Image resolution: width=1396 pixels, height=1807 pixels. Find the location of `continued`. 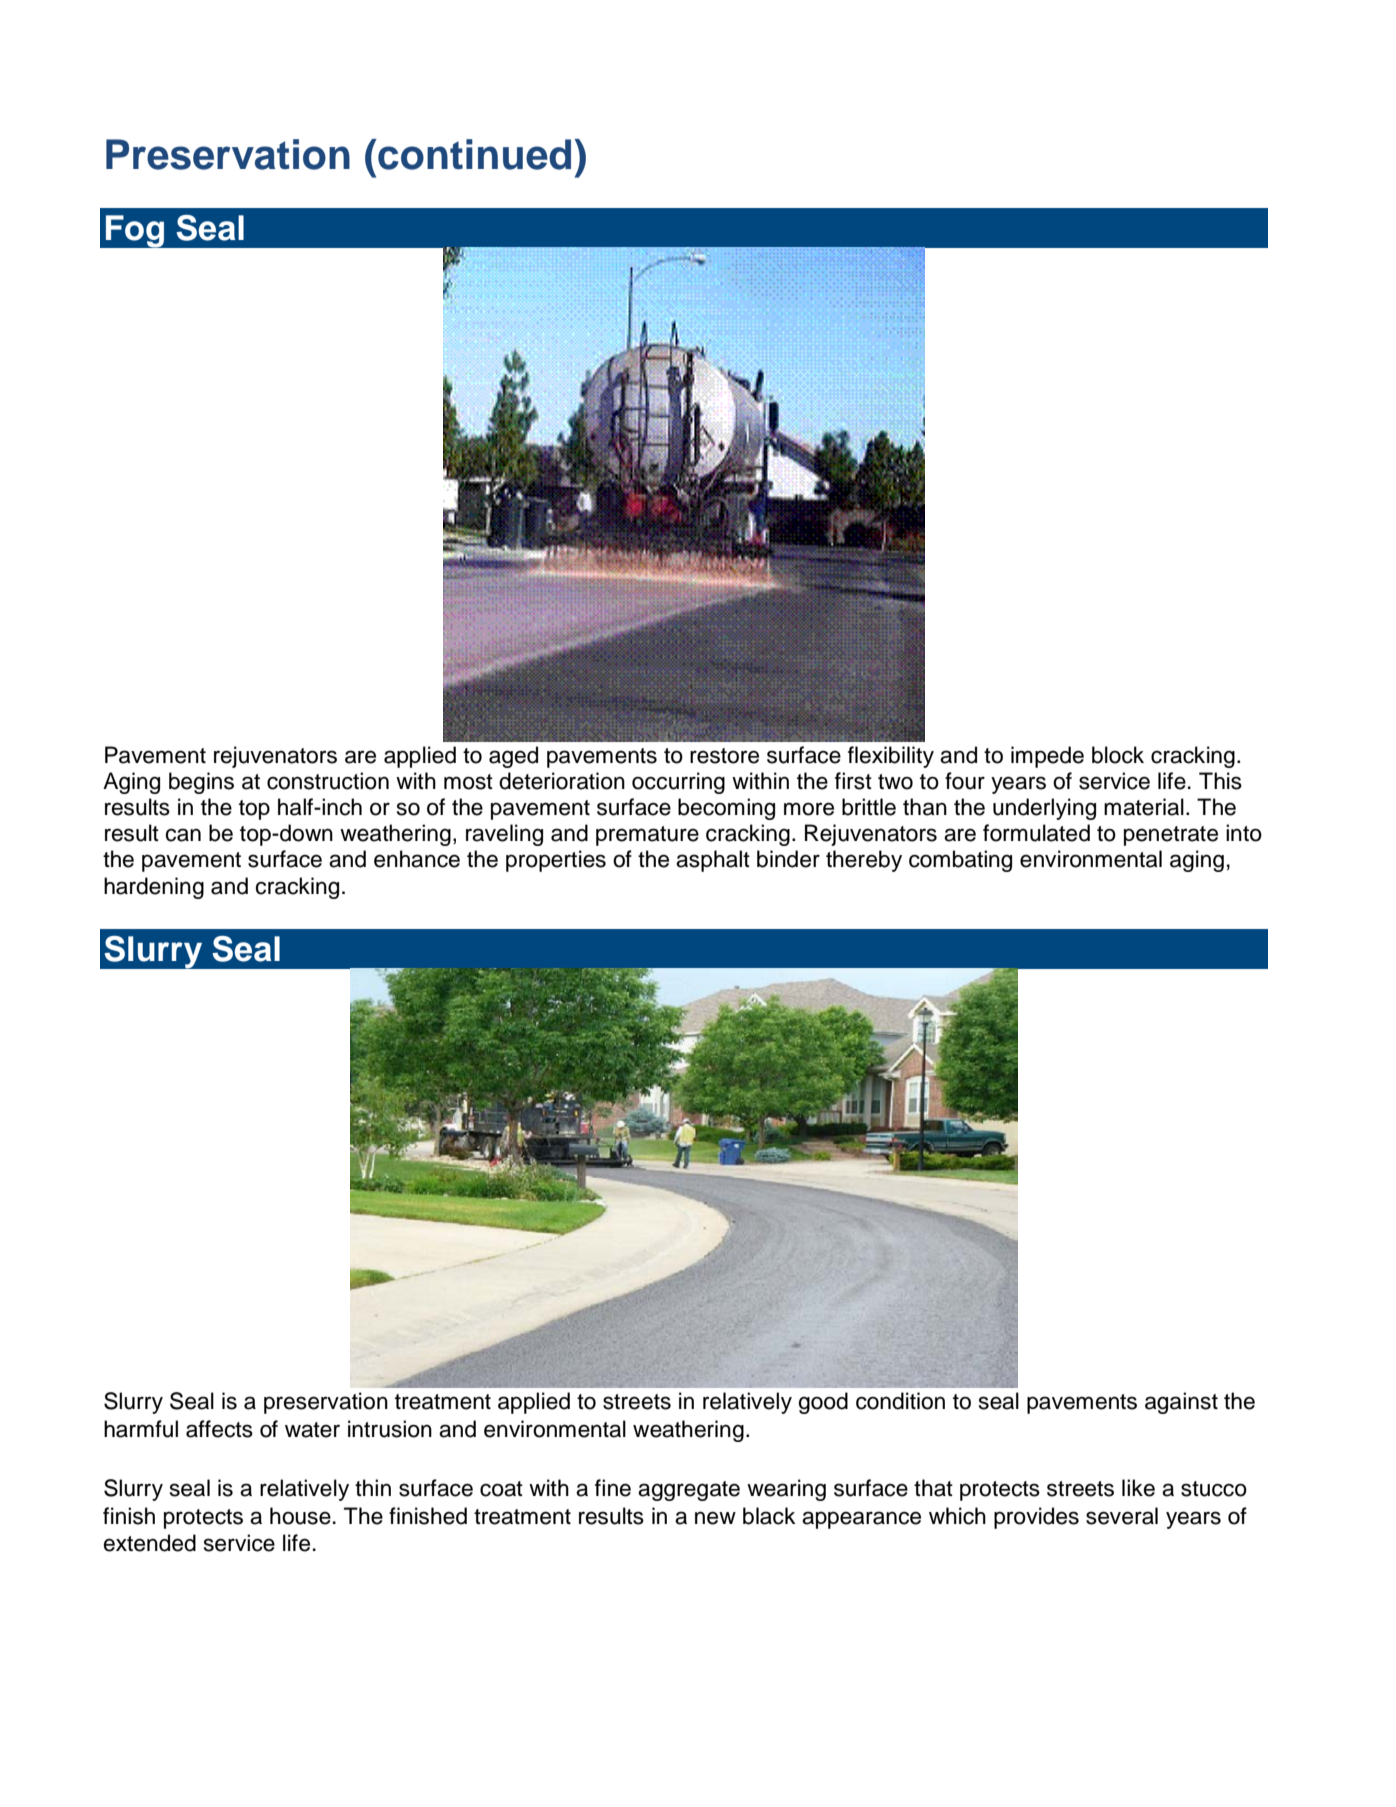

continued is located at coordinates (473, 154).
